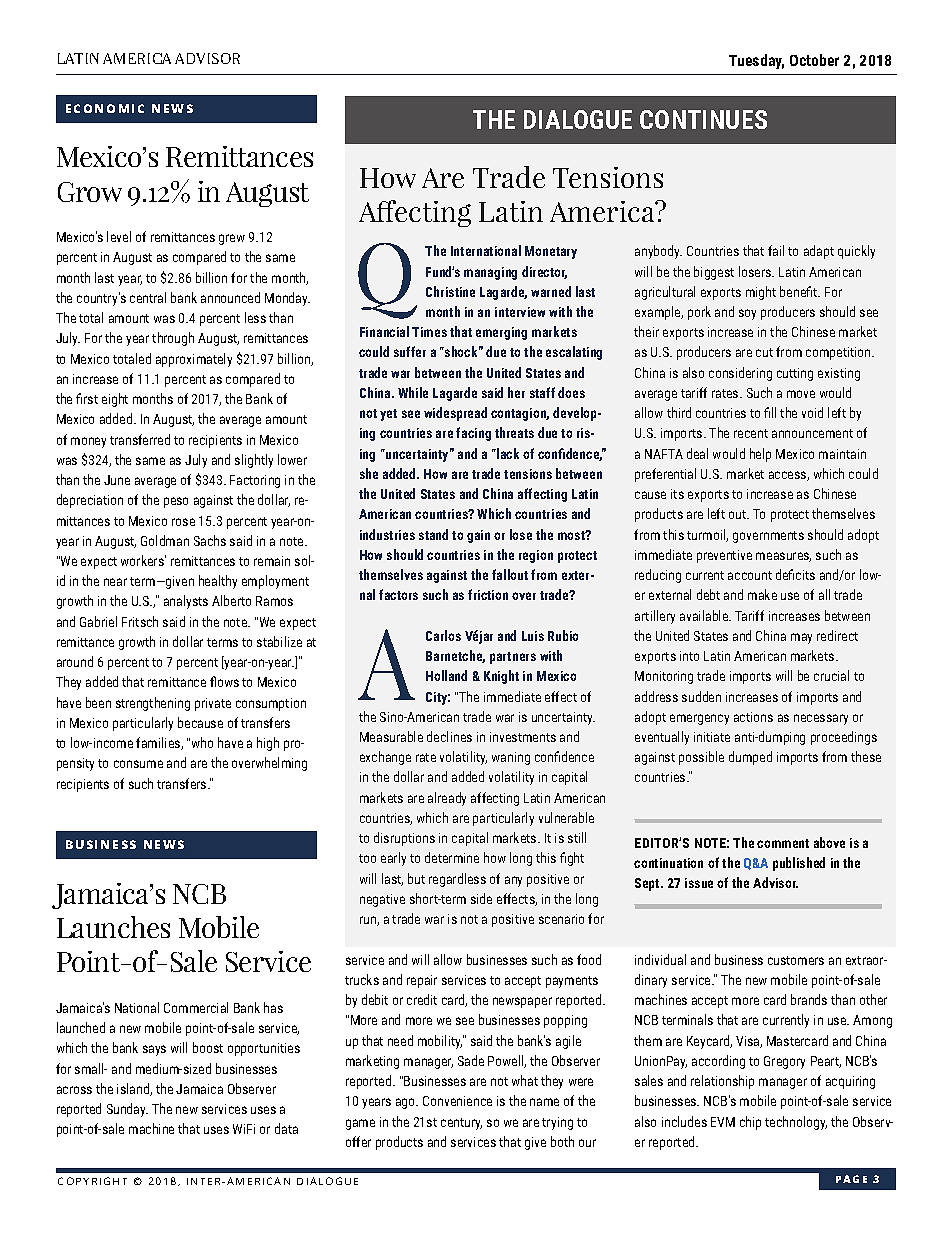 The width and height of the screenshot is (952, 1233). Describe the element at coordinates (799, 864) in the screenshot. I see `published` at that location.
